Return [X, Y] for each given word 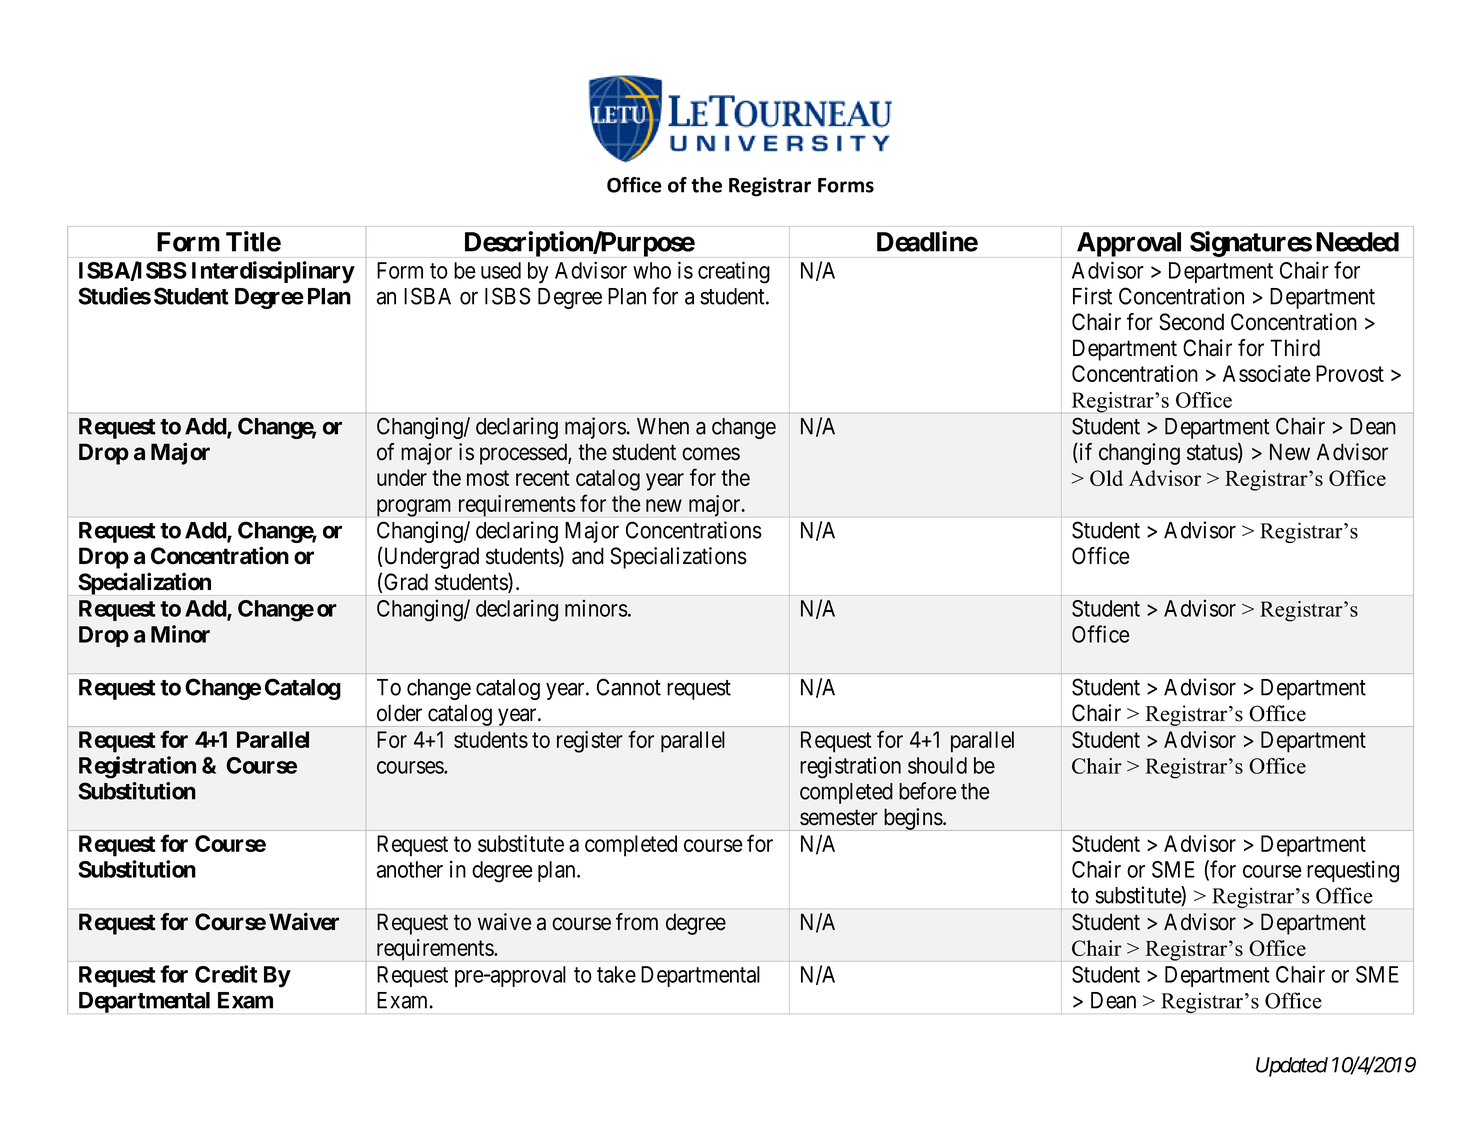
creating [734, 272]
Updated [1292, 1067]
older [399, 713]
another [410, 869]
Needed [1357, 242]
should [937, 765]
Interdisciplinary [273, 272]
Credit [226, 974]
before [928, 791]
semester [839, 818]
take [616, 974]
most [488, 478]
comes [711, 454]
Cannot [629, 687]
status [1213, 454]
